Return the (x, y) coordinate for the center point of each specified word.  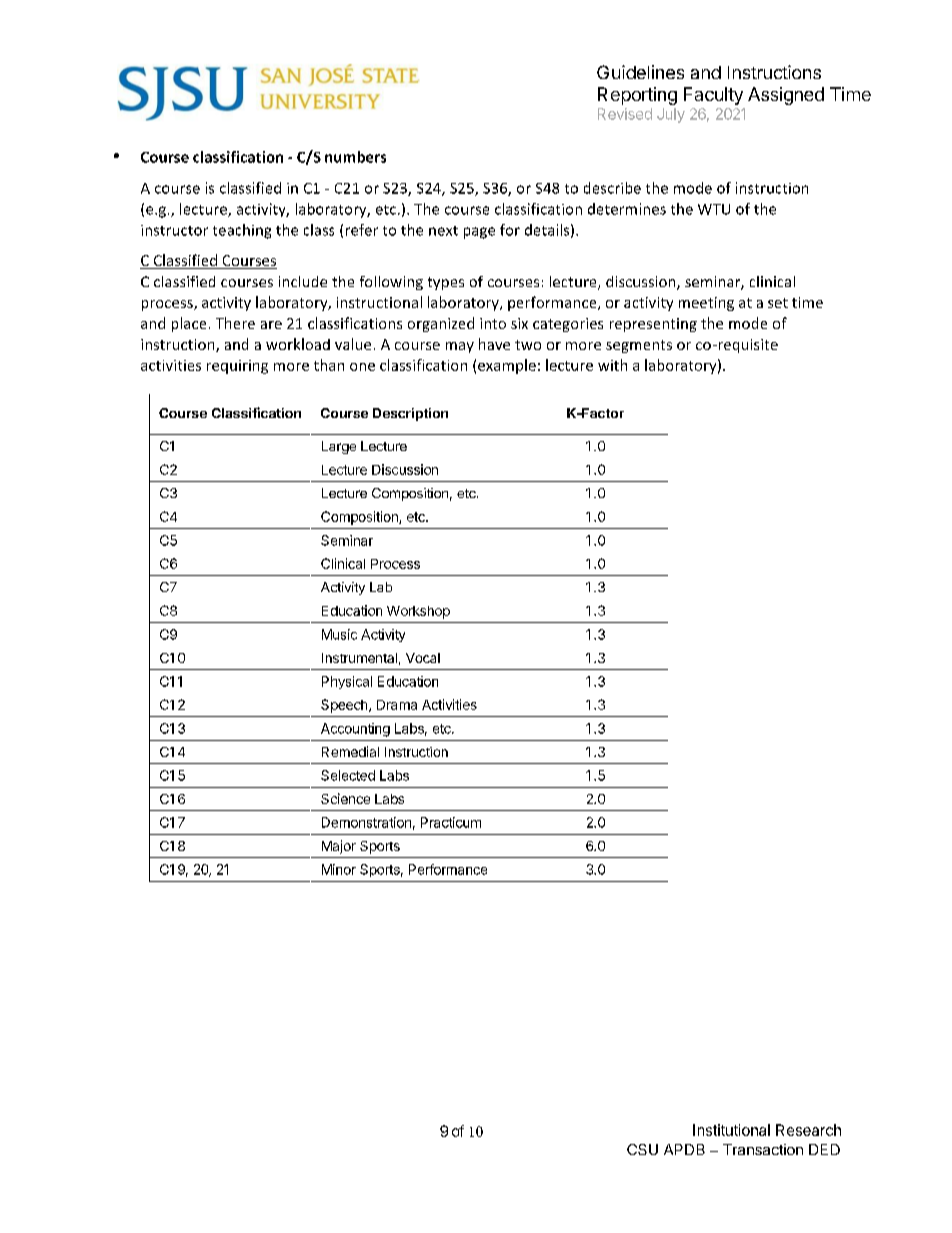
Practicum (451, 822)
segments (639, 346)
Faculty (713, 96)
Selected (348, 775)
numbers (355, 157)
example (507, 366)
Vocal (423, 658)
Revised (625, 114)
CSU (642, 1149)
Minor (339, 869)
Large (339, 447)
